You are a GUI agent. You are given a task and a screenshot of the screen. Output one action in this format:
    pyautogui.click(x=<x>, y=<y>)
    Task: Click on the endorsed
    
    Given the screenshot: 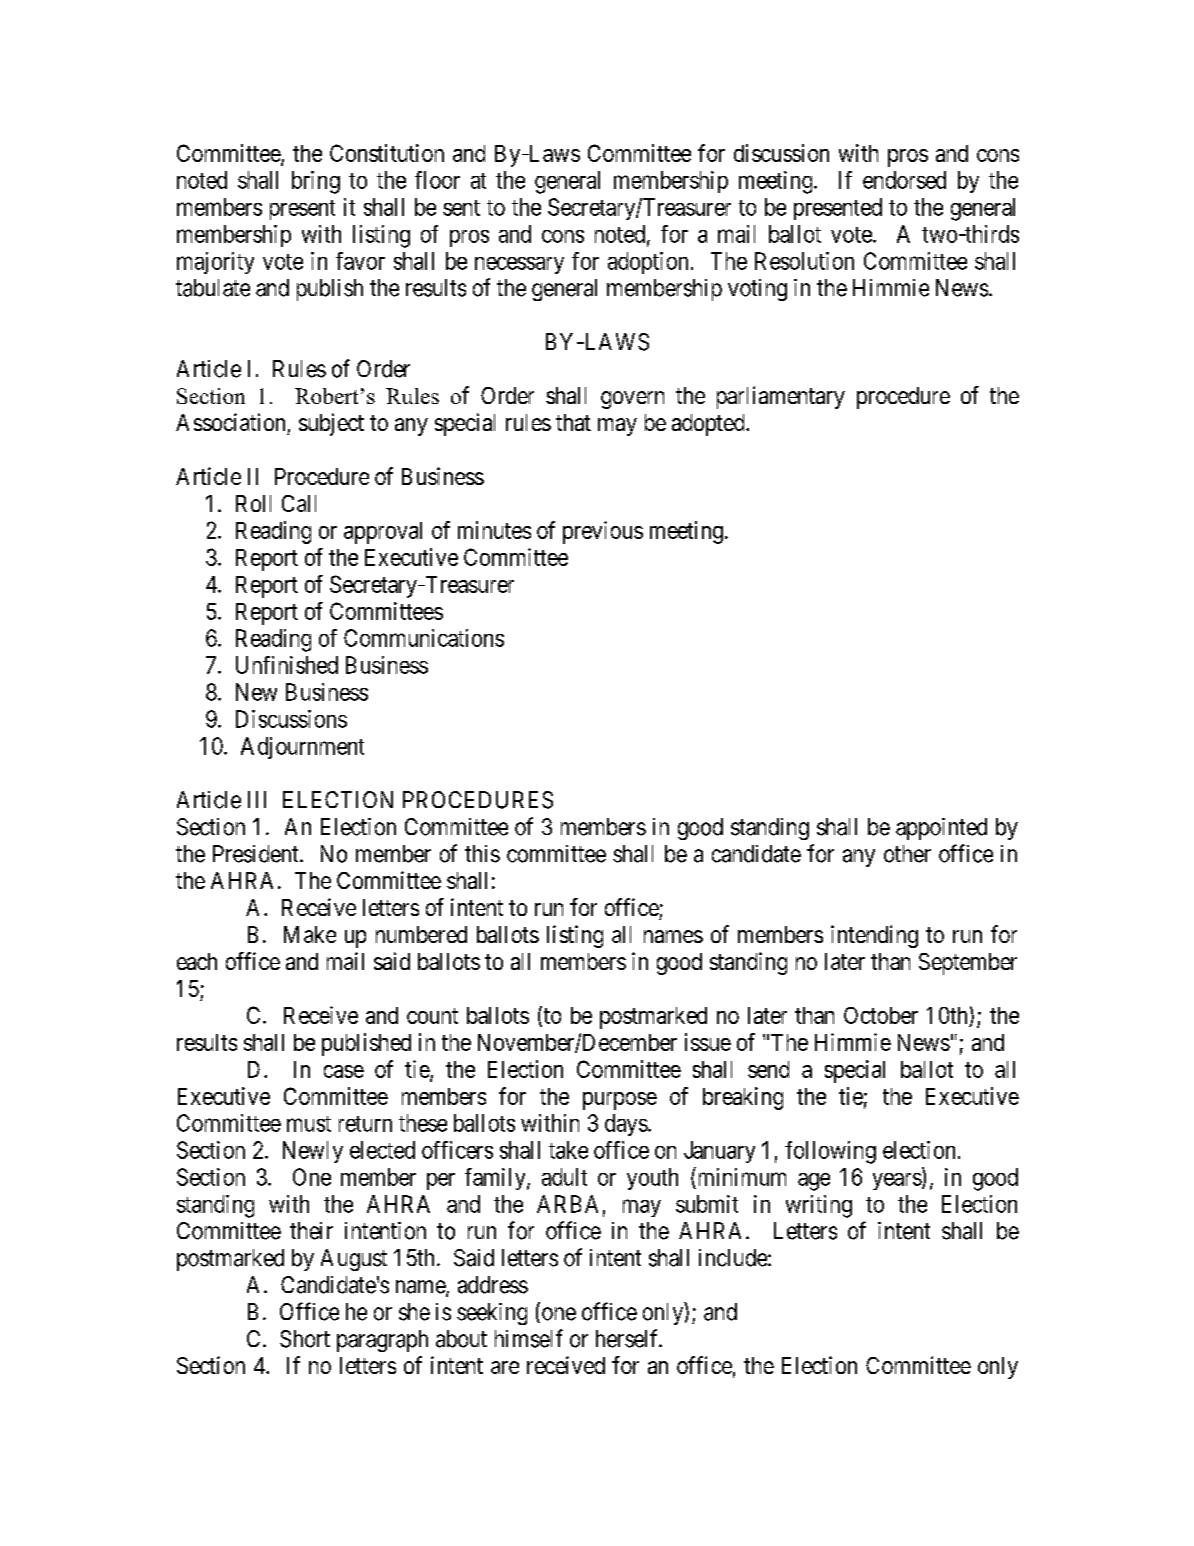 What is the action you would take?
    pyautogui.click(x=904, y=180)
